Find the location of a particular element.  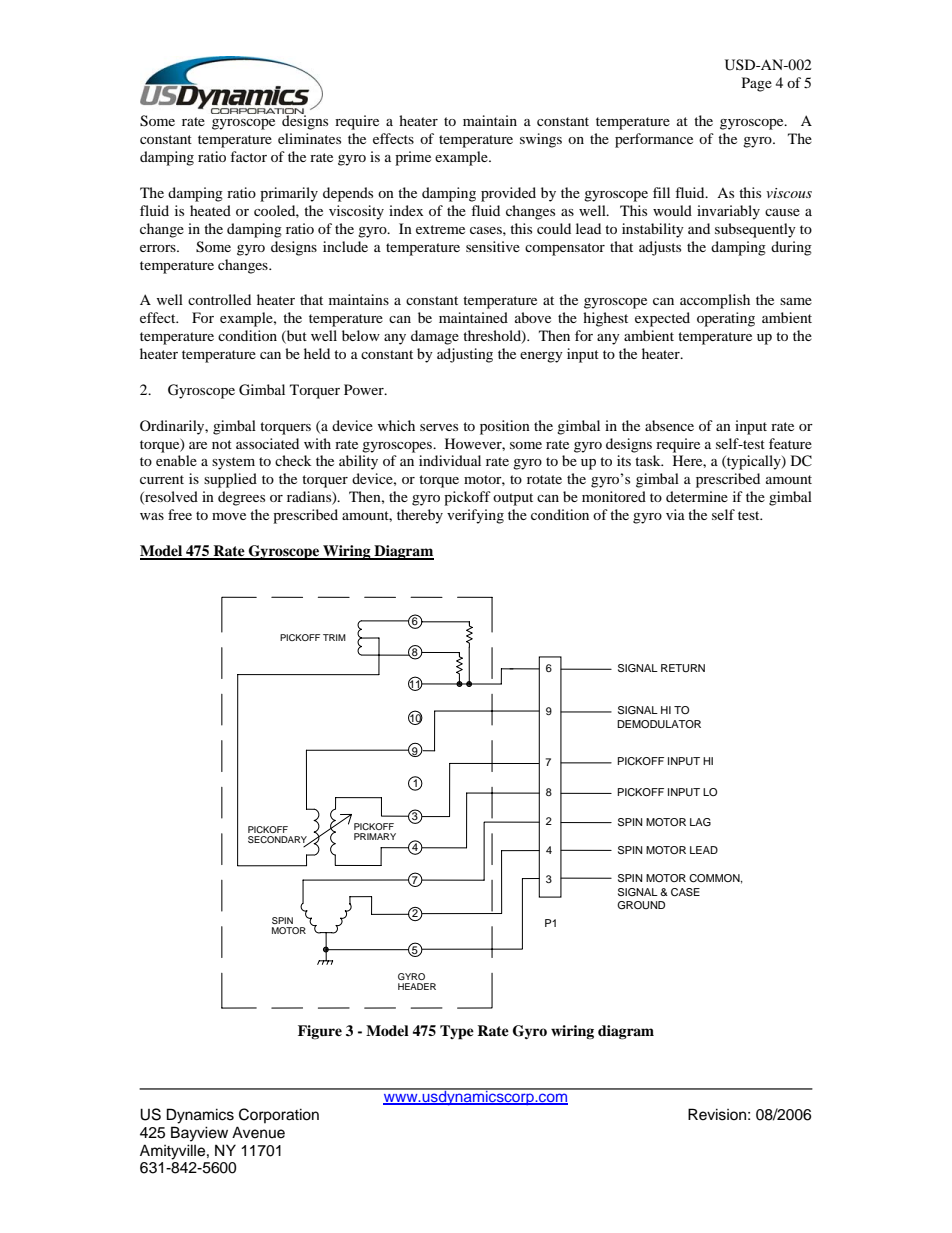

swings is located at coordinates (541, 140).
